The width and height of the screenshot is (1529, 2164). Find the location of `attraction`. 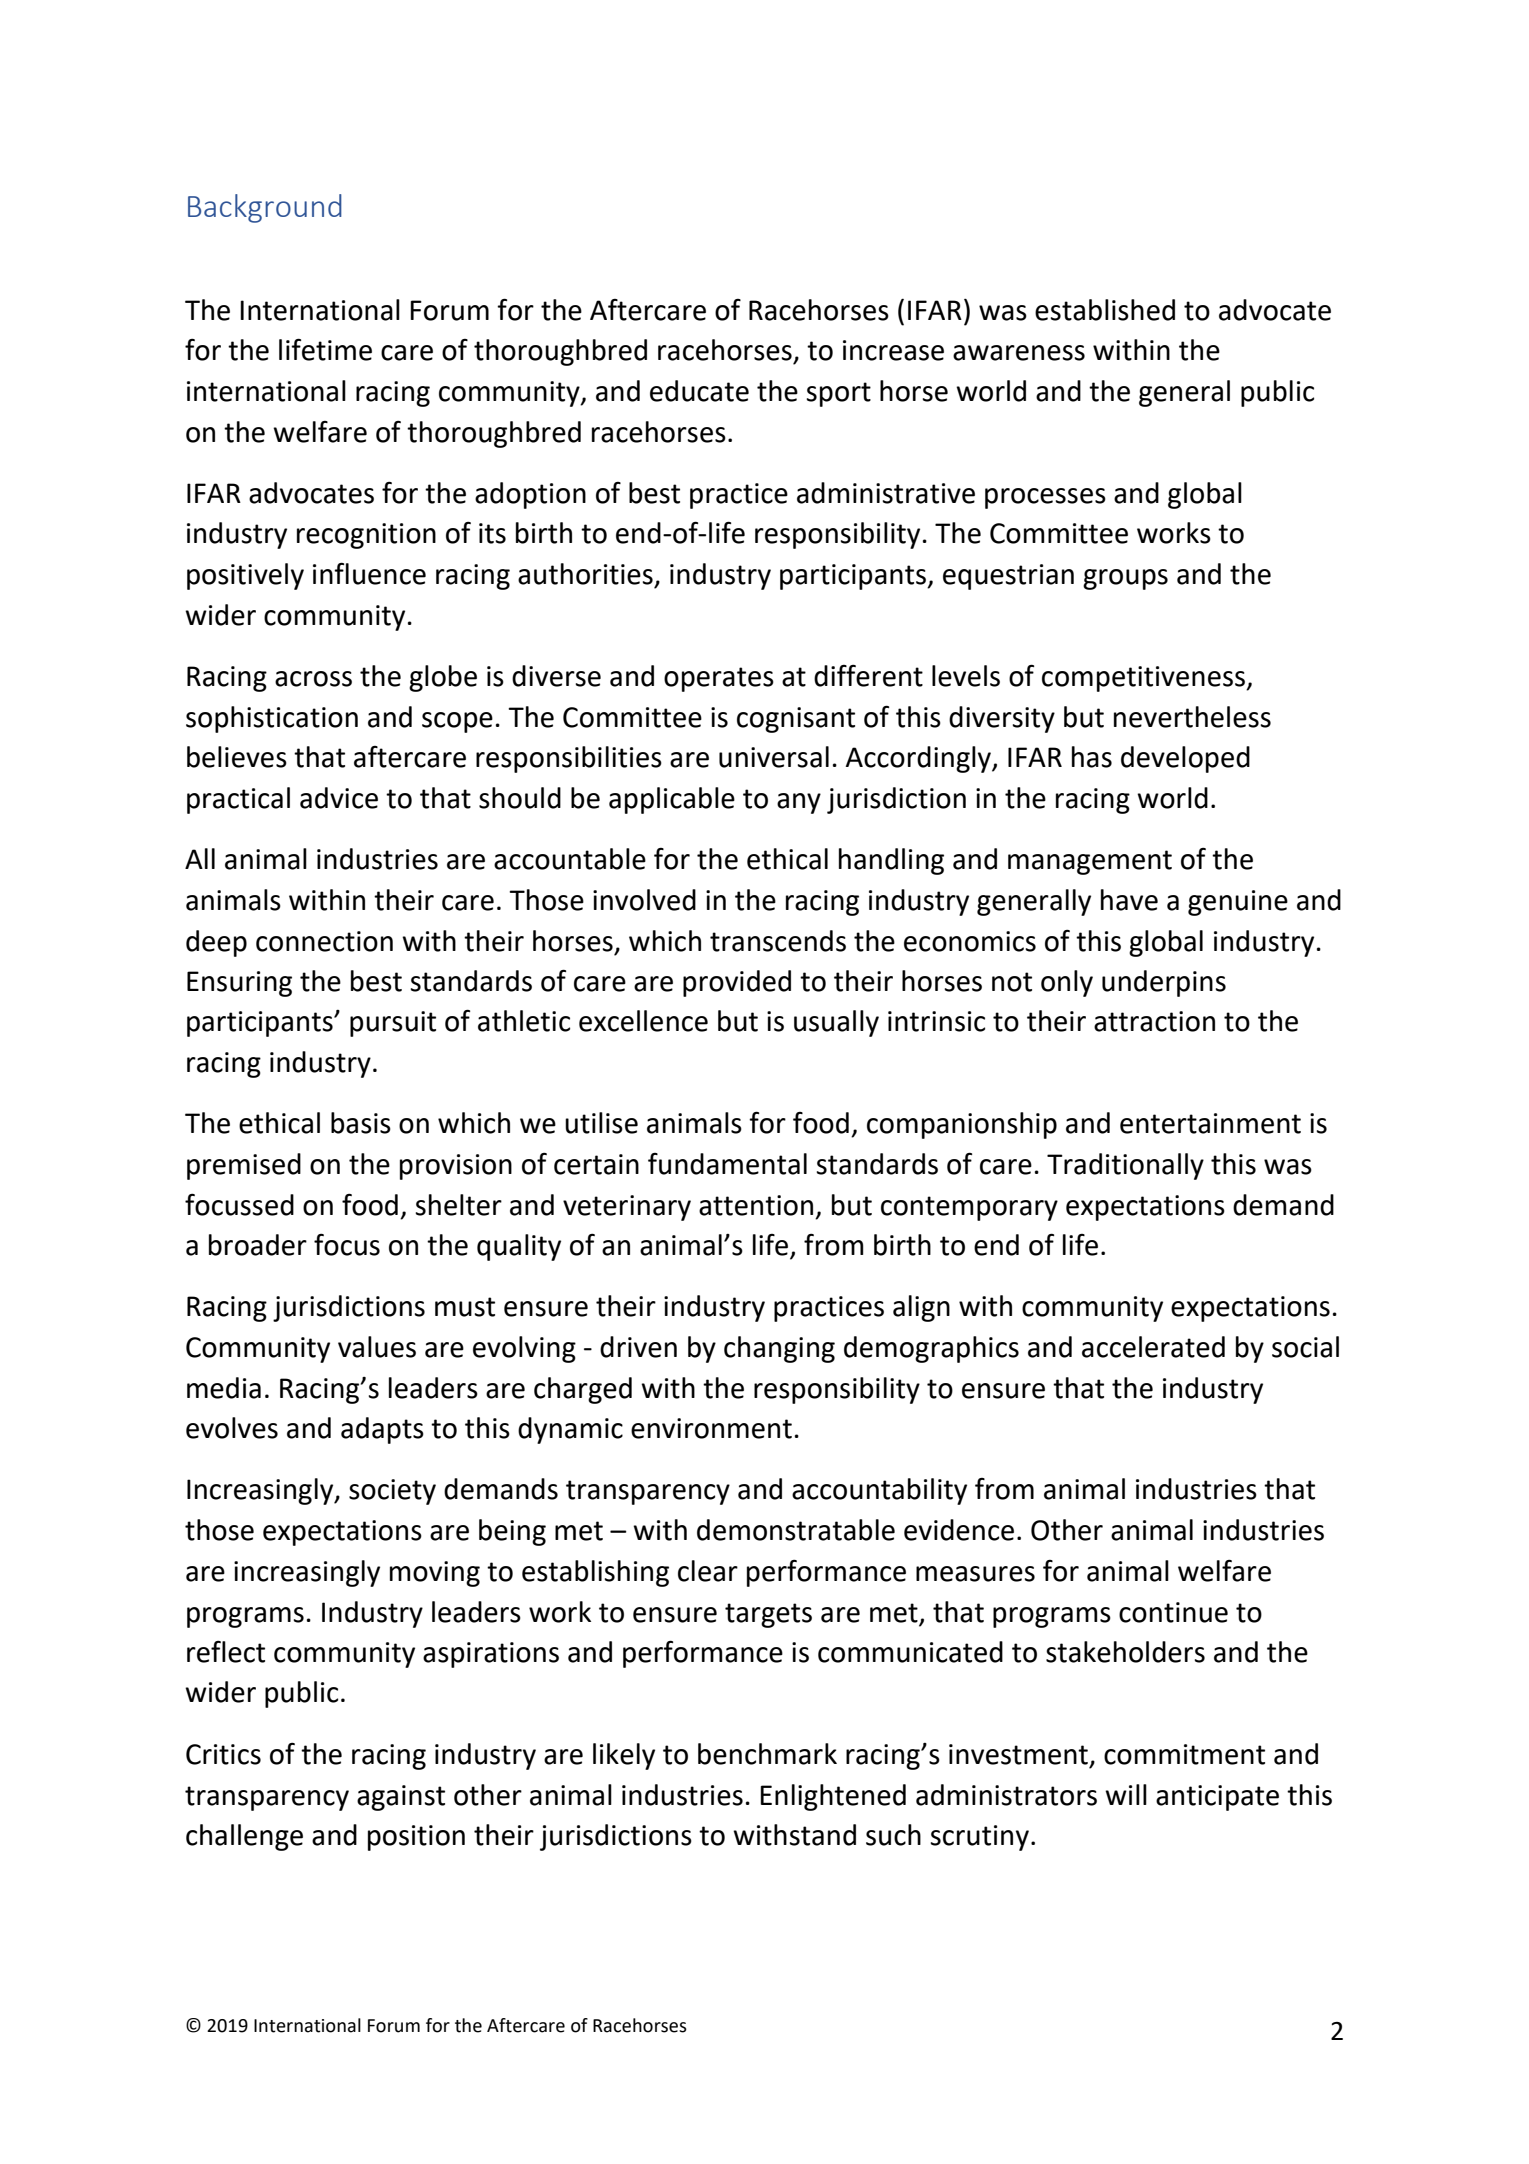

attraction is located at coordinates (1154, 1021).
